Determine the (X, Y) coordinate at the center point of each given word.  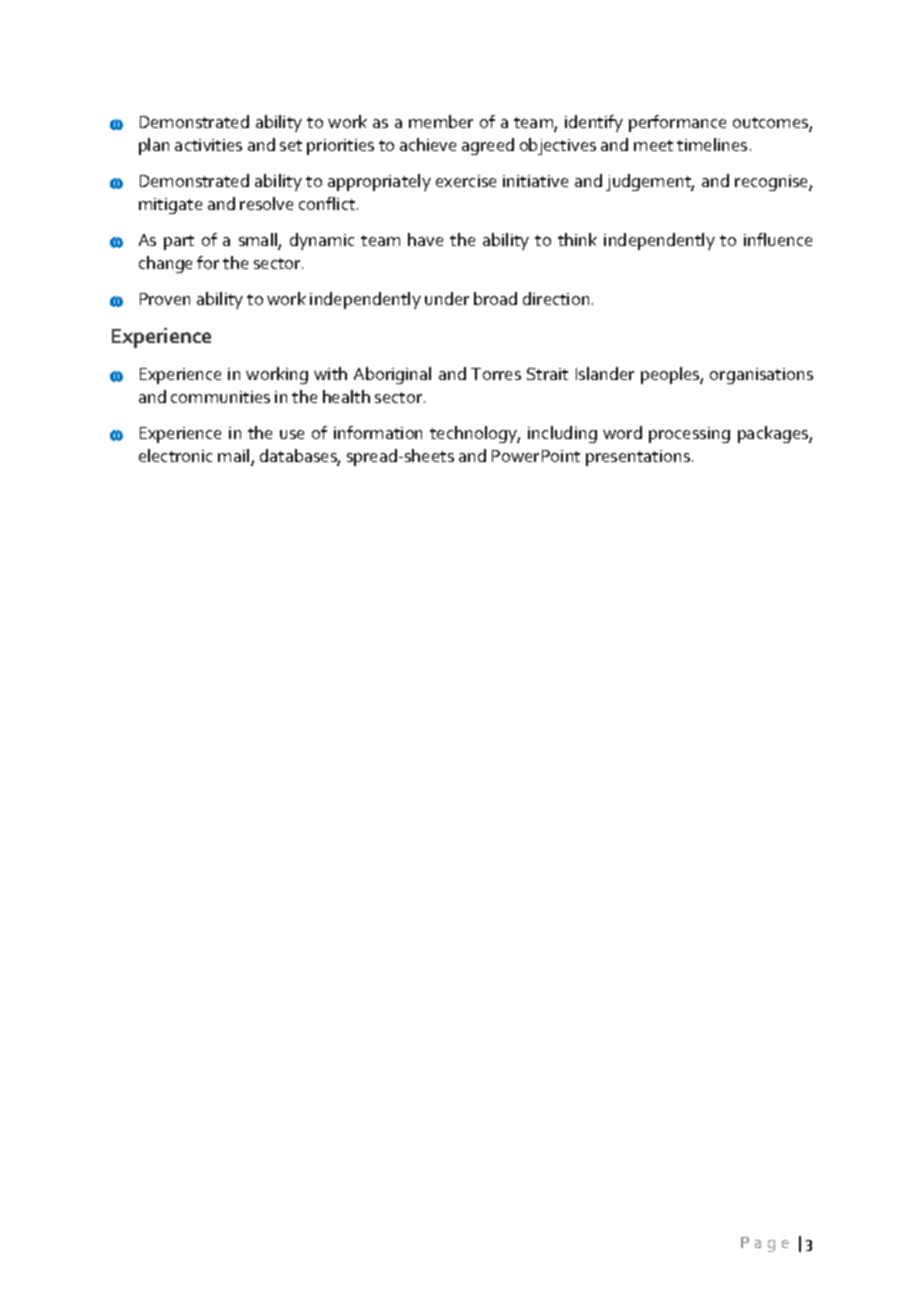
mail (235, 457)
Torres (496, 374)
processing (689, 435)
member (441, 121)
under (447, 298)
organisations (761, 376)
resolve (266, 203)
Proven (165, 299)
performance (677, 123)
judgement (650, 182)
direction (556, 298)
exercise (466, 181)
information (378, 432)
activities (208, 145)
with (330, 373)
